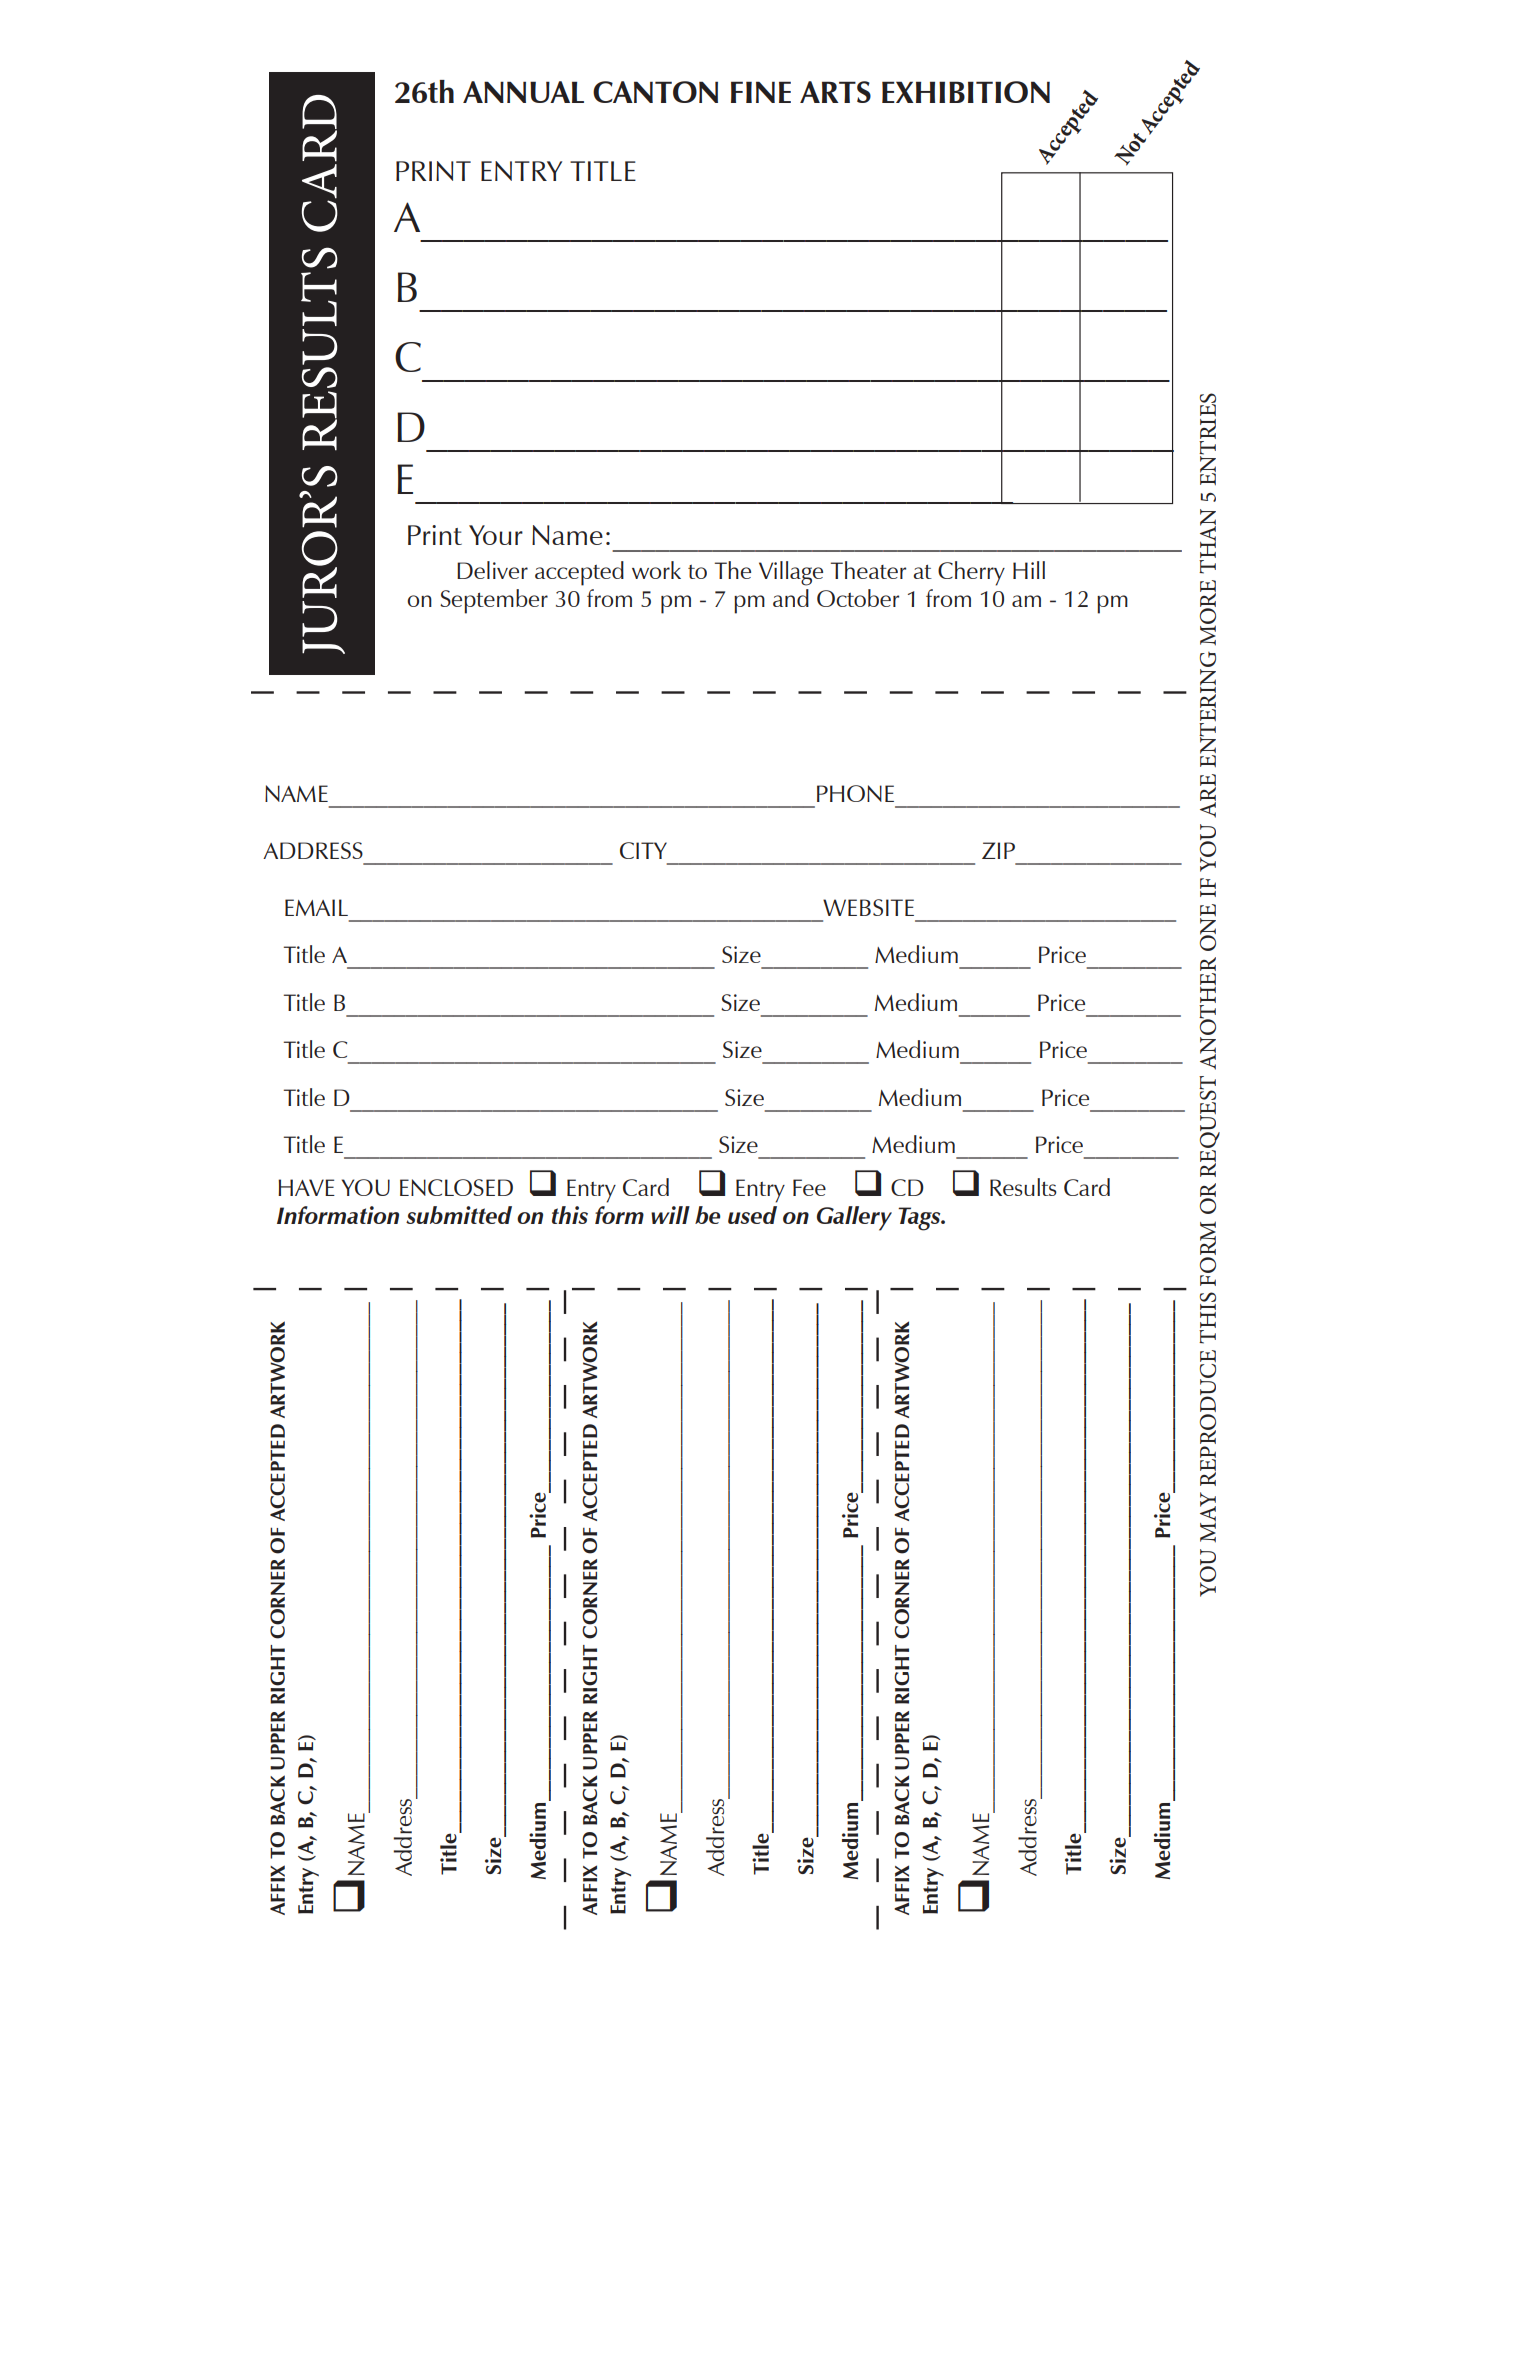 The image size is (1534, 2370). Describe the element at coordinates (523, 92) in the screenshot. I see `ANNUAL` at that location.
